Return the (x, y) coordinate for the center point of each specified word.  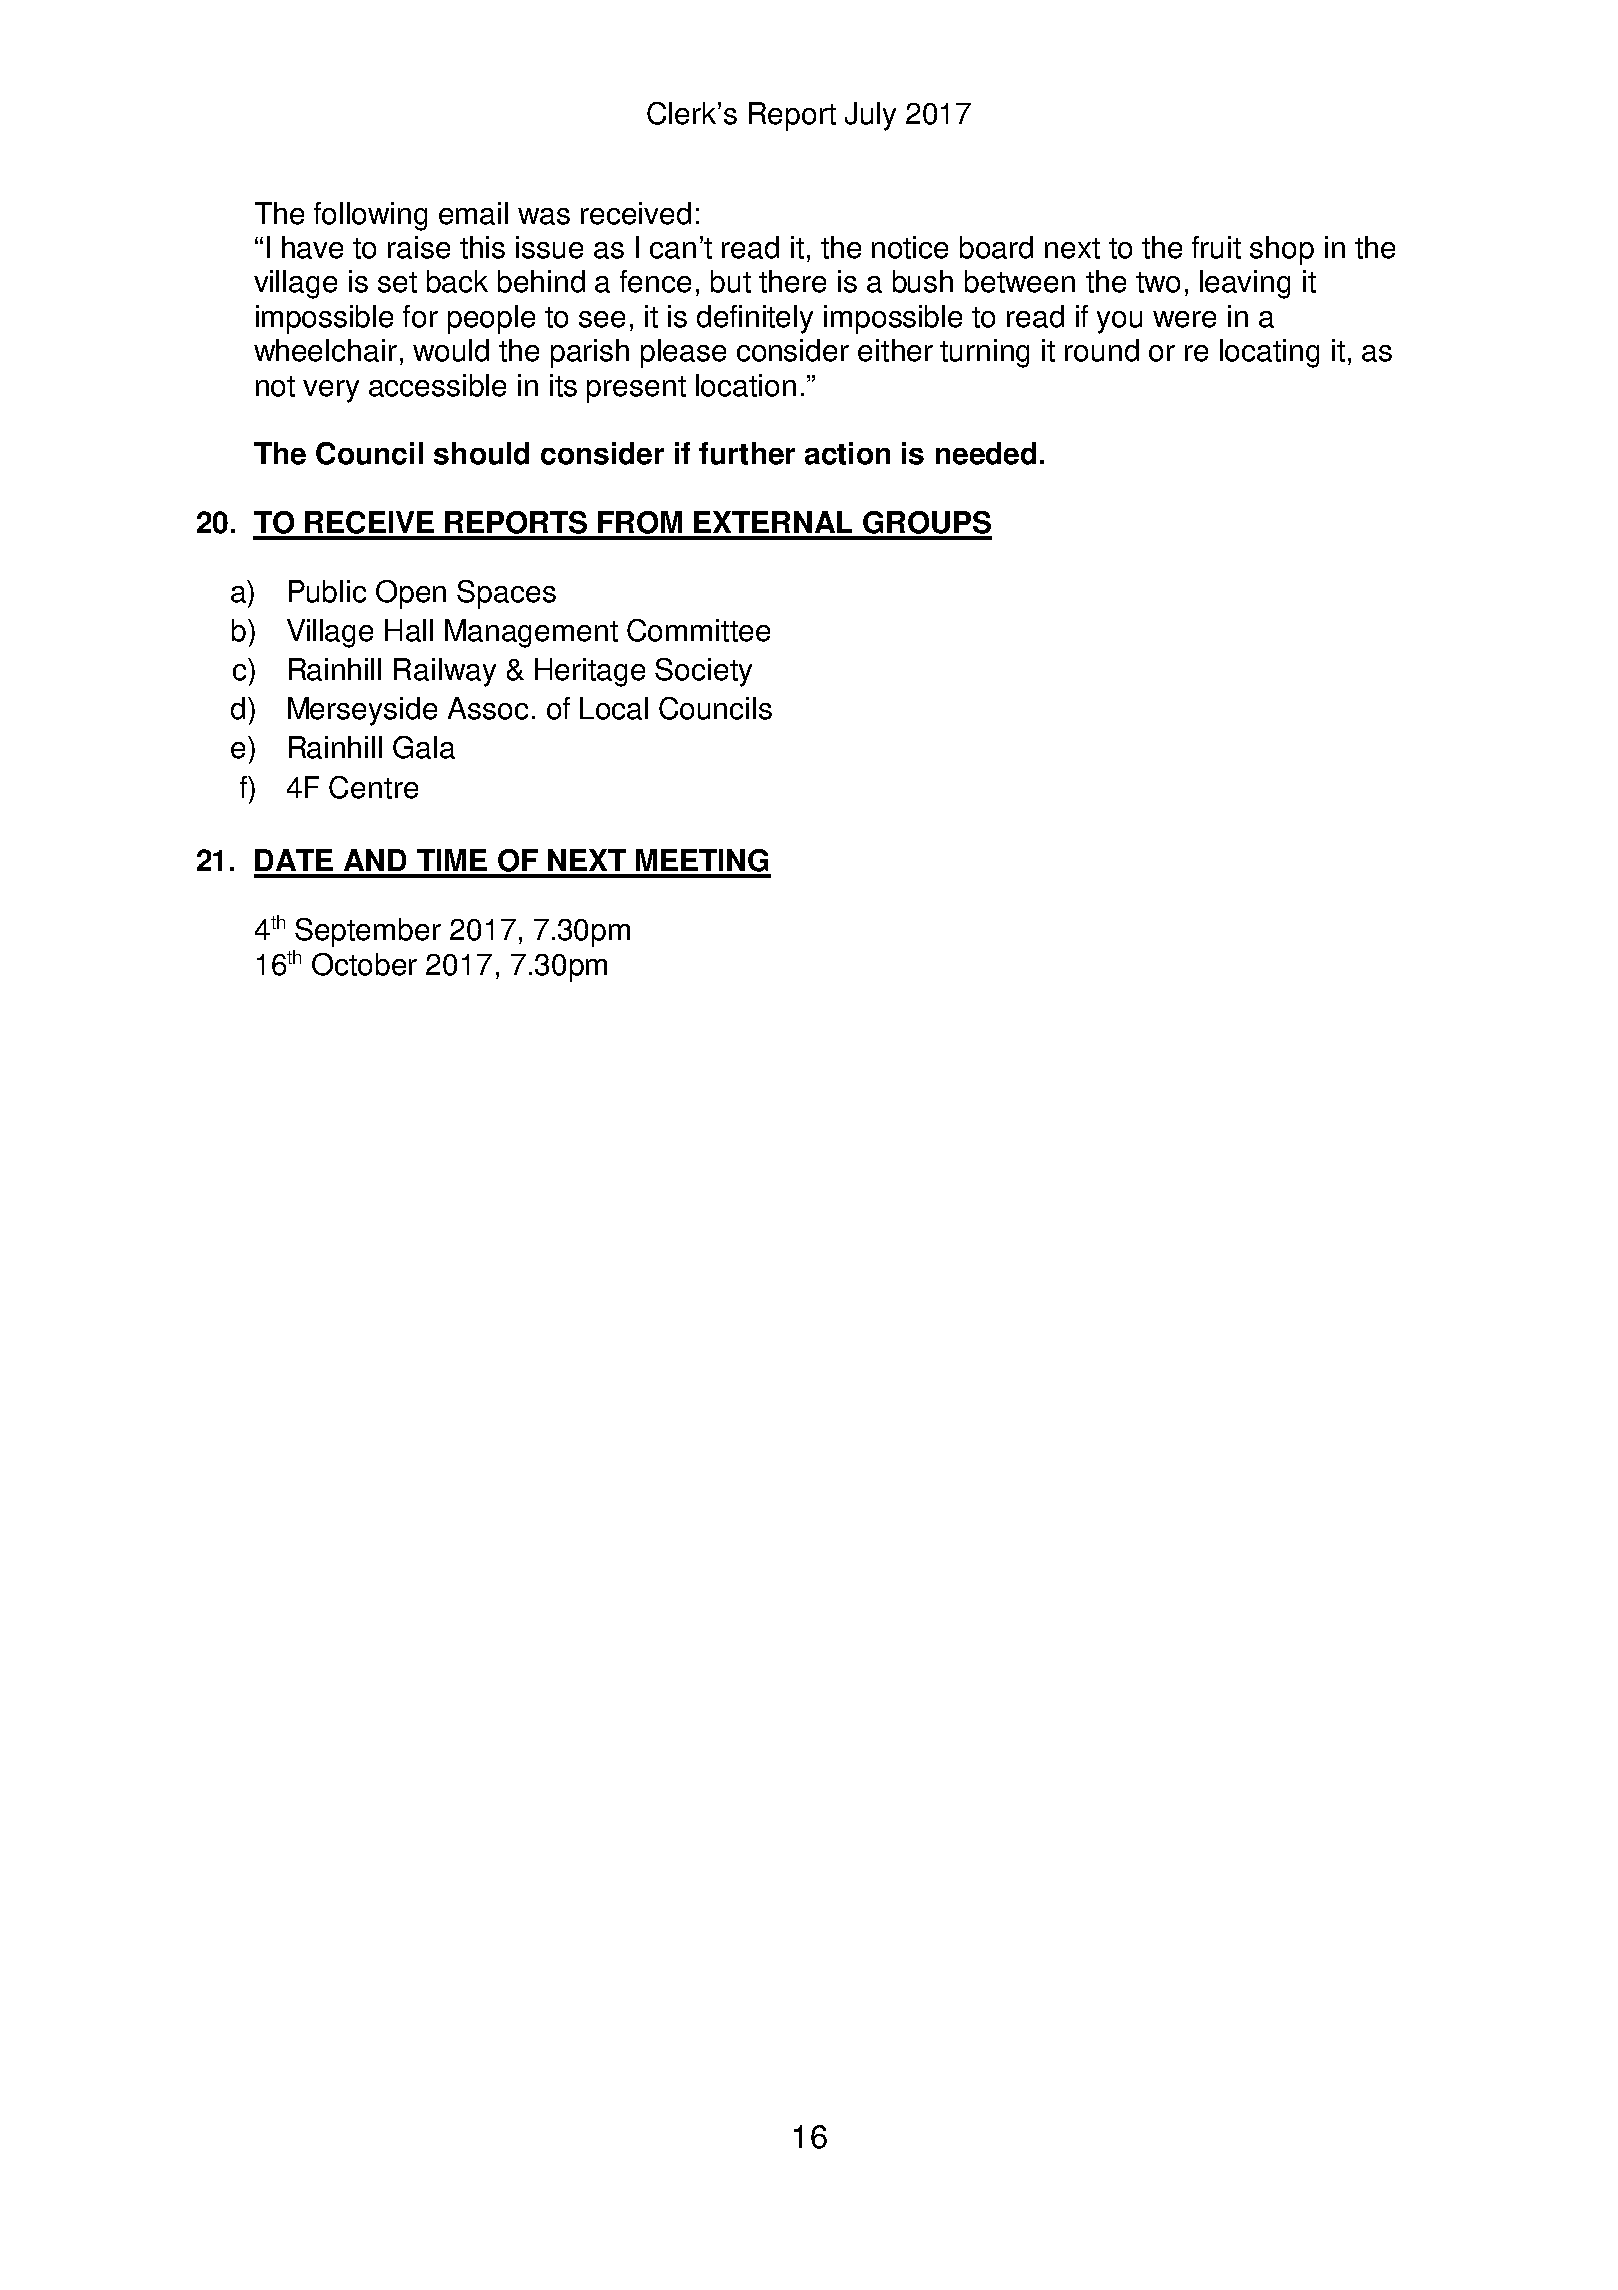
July (870, 116)
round (1102, 350)
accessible (437, 385)
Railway (445, 672)
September (368, 932)
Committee (698, 630)
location (746, 385)
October (364, 964)
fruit (1216, 247)
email (473, 213)
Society (703, 672)
